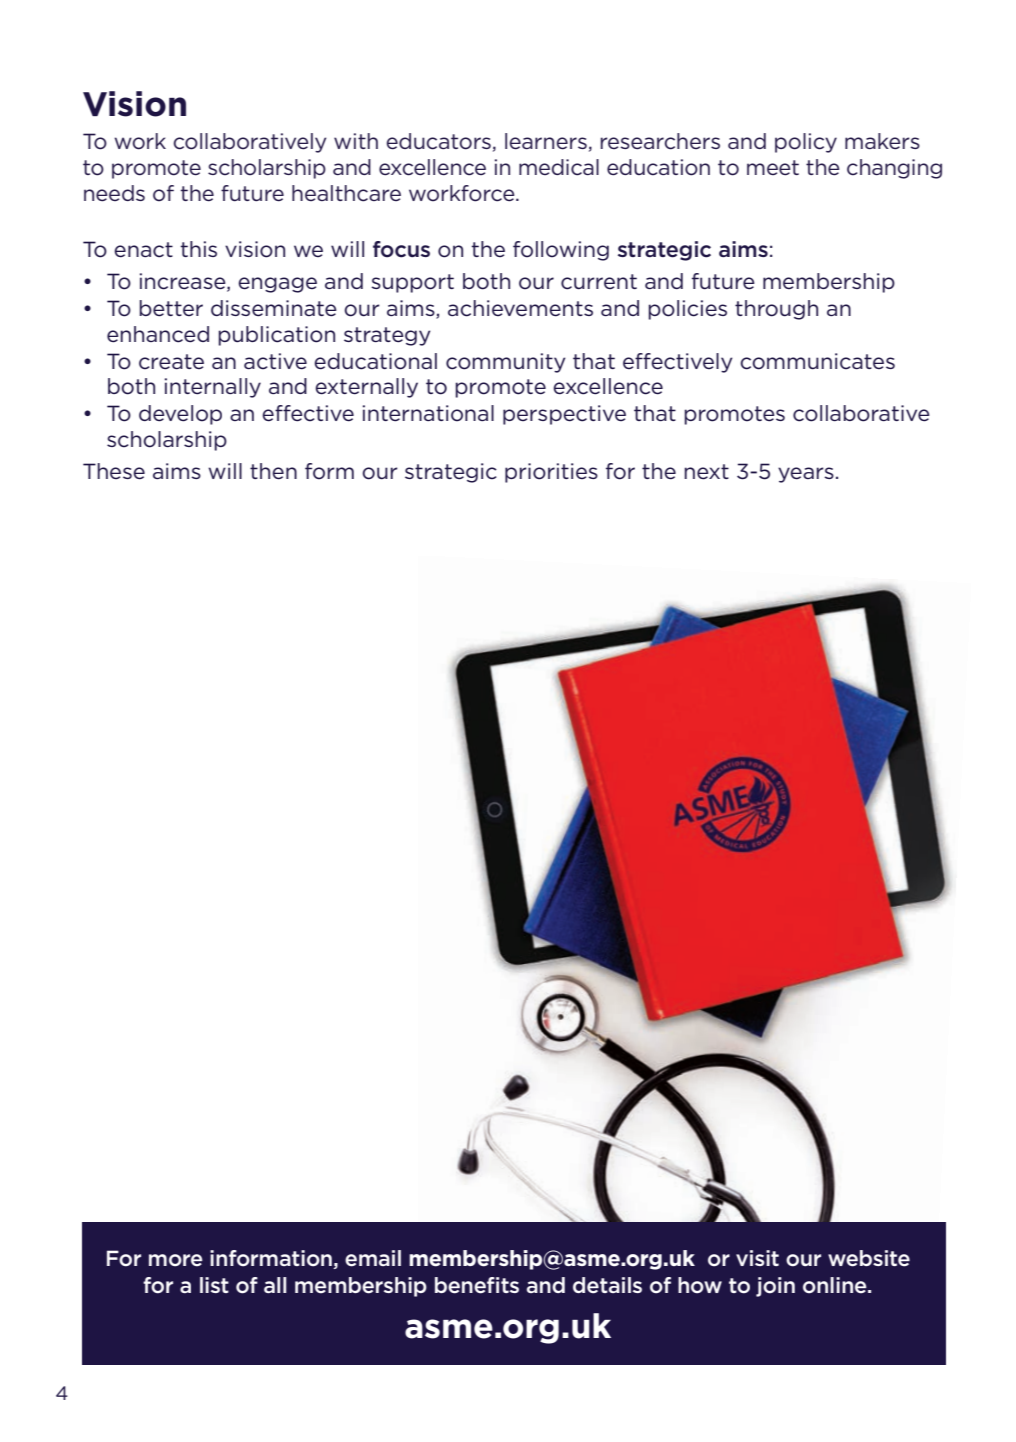 Image resolution: width=1016 pixels, height=1442 pixels. Describe the element at coordinates (373, 1258) in the image. I see `email` at that location.
